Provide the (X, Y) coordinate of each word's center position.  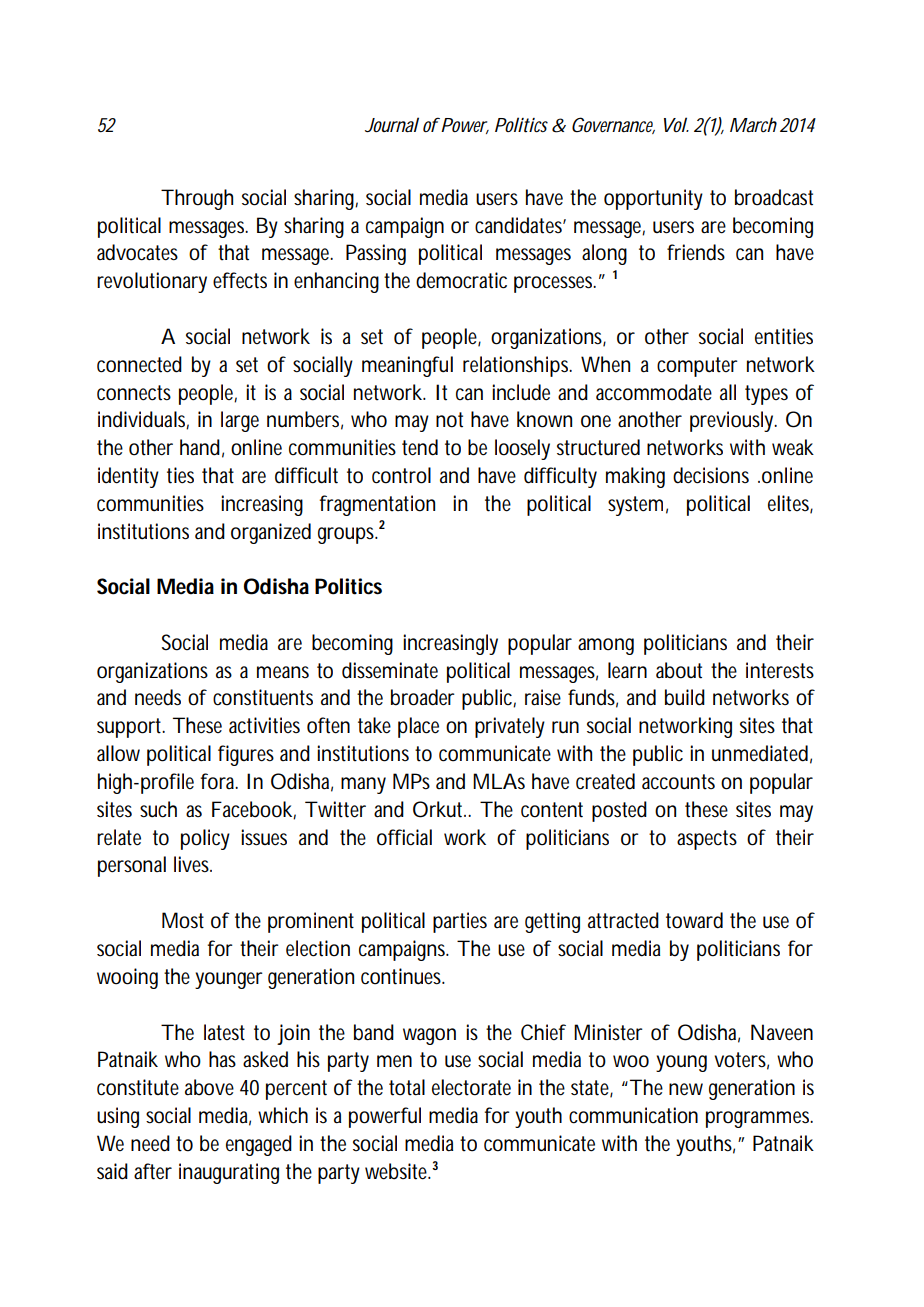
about (679, 670)
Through (197, 199)
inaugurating (229, 1173)
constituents (263, 697)
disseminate (390, 670)
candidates (520, 225)
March (753, 124)
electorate (471, 1087)
